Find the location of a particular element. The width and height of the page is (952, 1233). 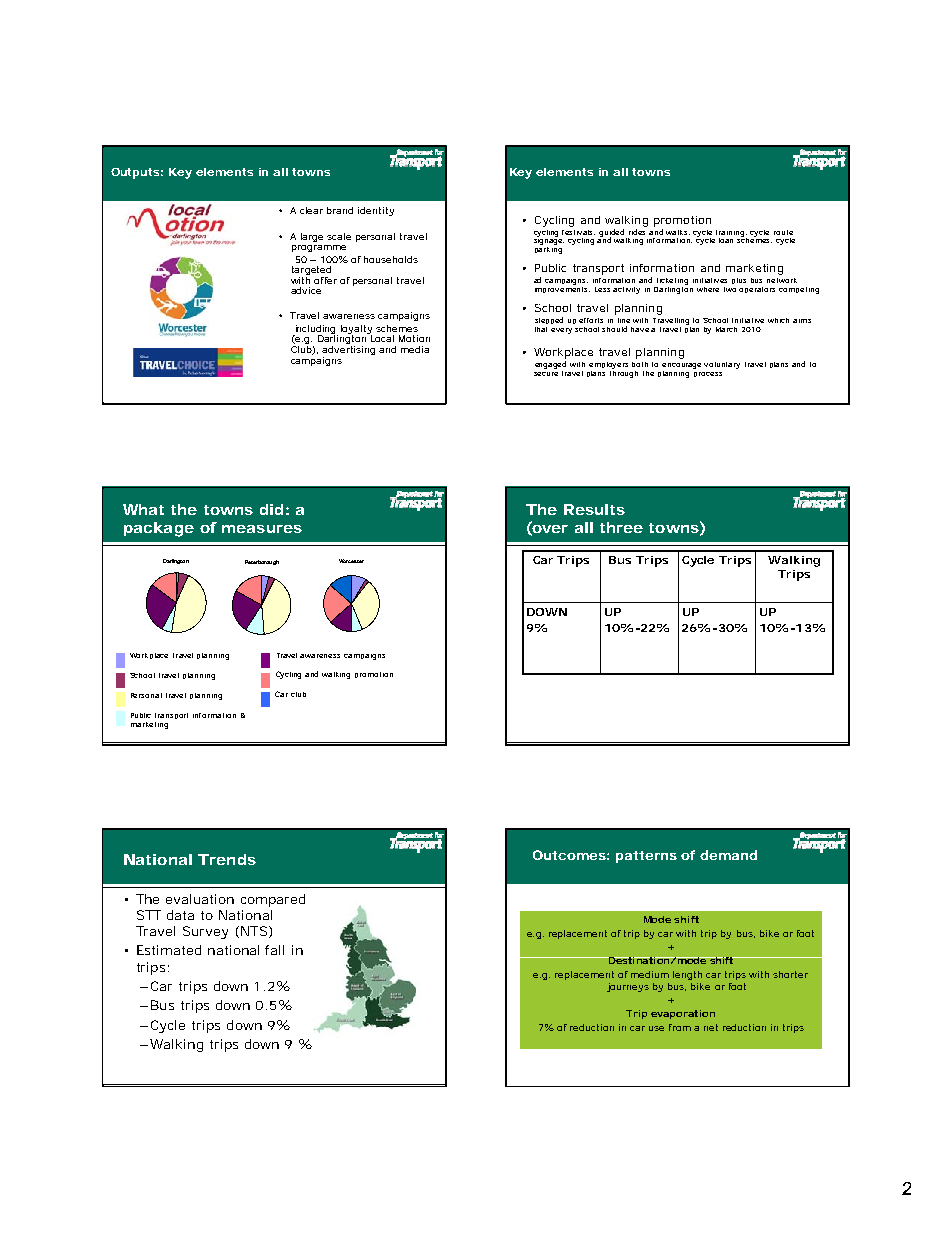

large is located at coordinates (312, 237).
